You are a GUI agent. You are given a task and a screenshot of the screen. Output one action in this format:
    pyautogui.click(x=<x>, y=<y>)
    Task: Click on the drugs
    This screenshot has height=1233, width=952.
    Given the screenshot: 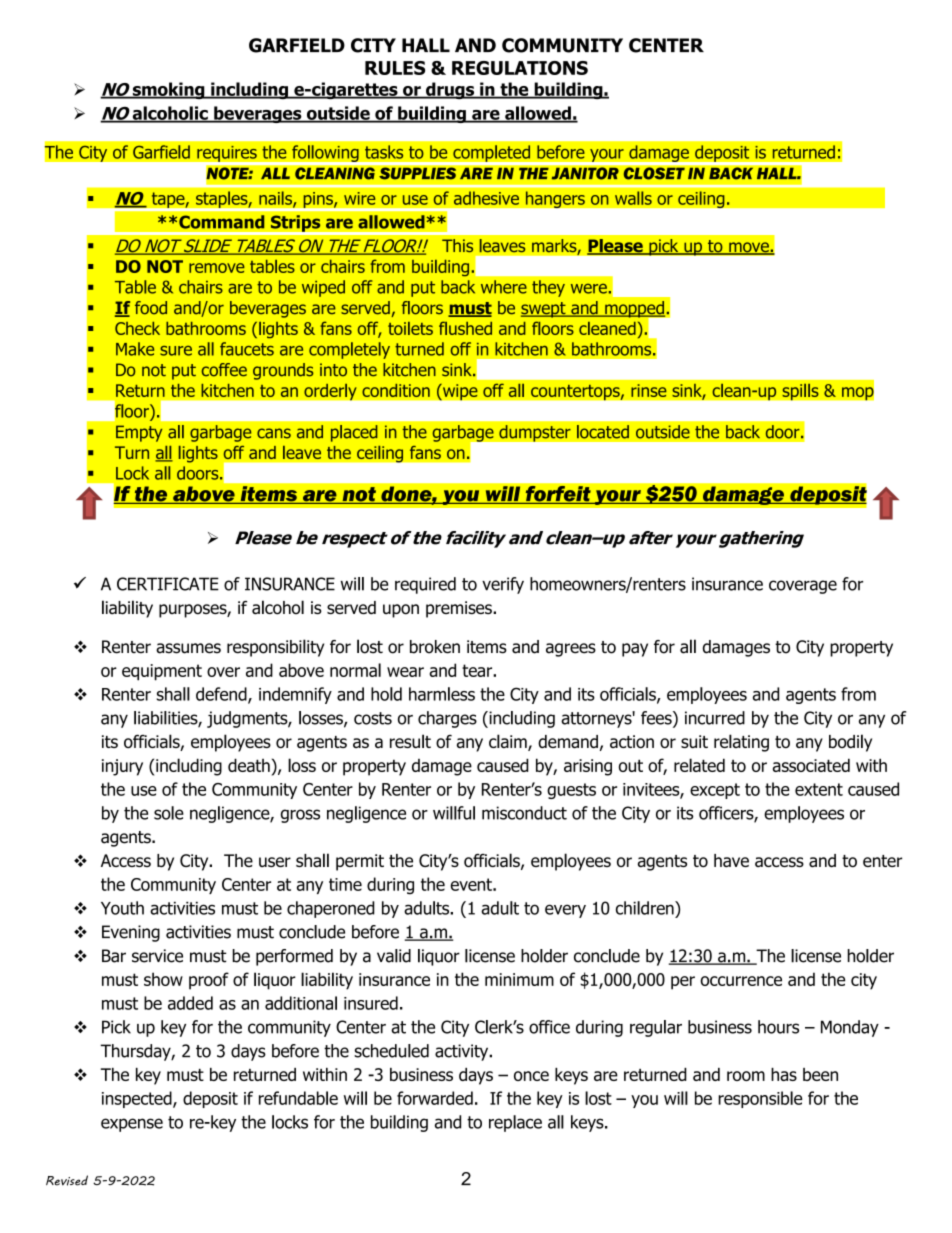 What is the action you would take?
    pyautogui.click(x=450, y=91)
